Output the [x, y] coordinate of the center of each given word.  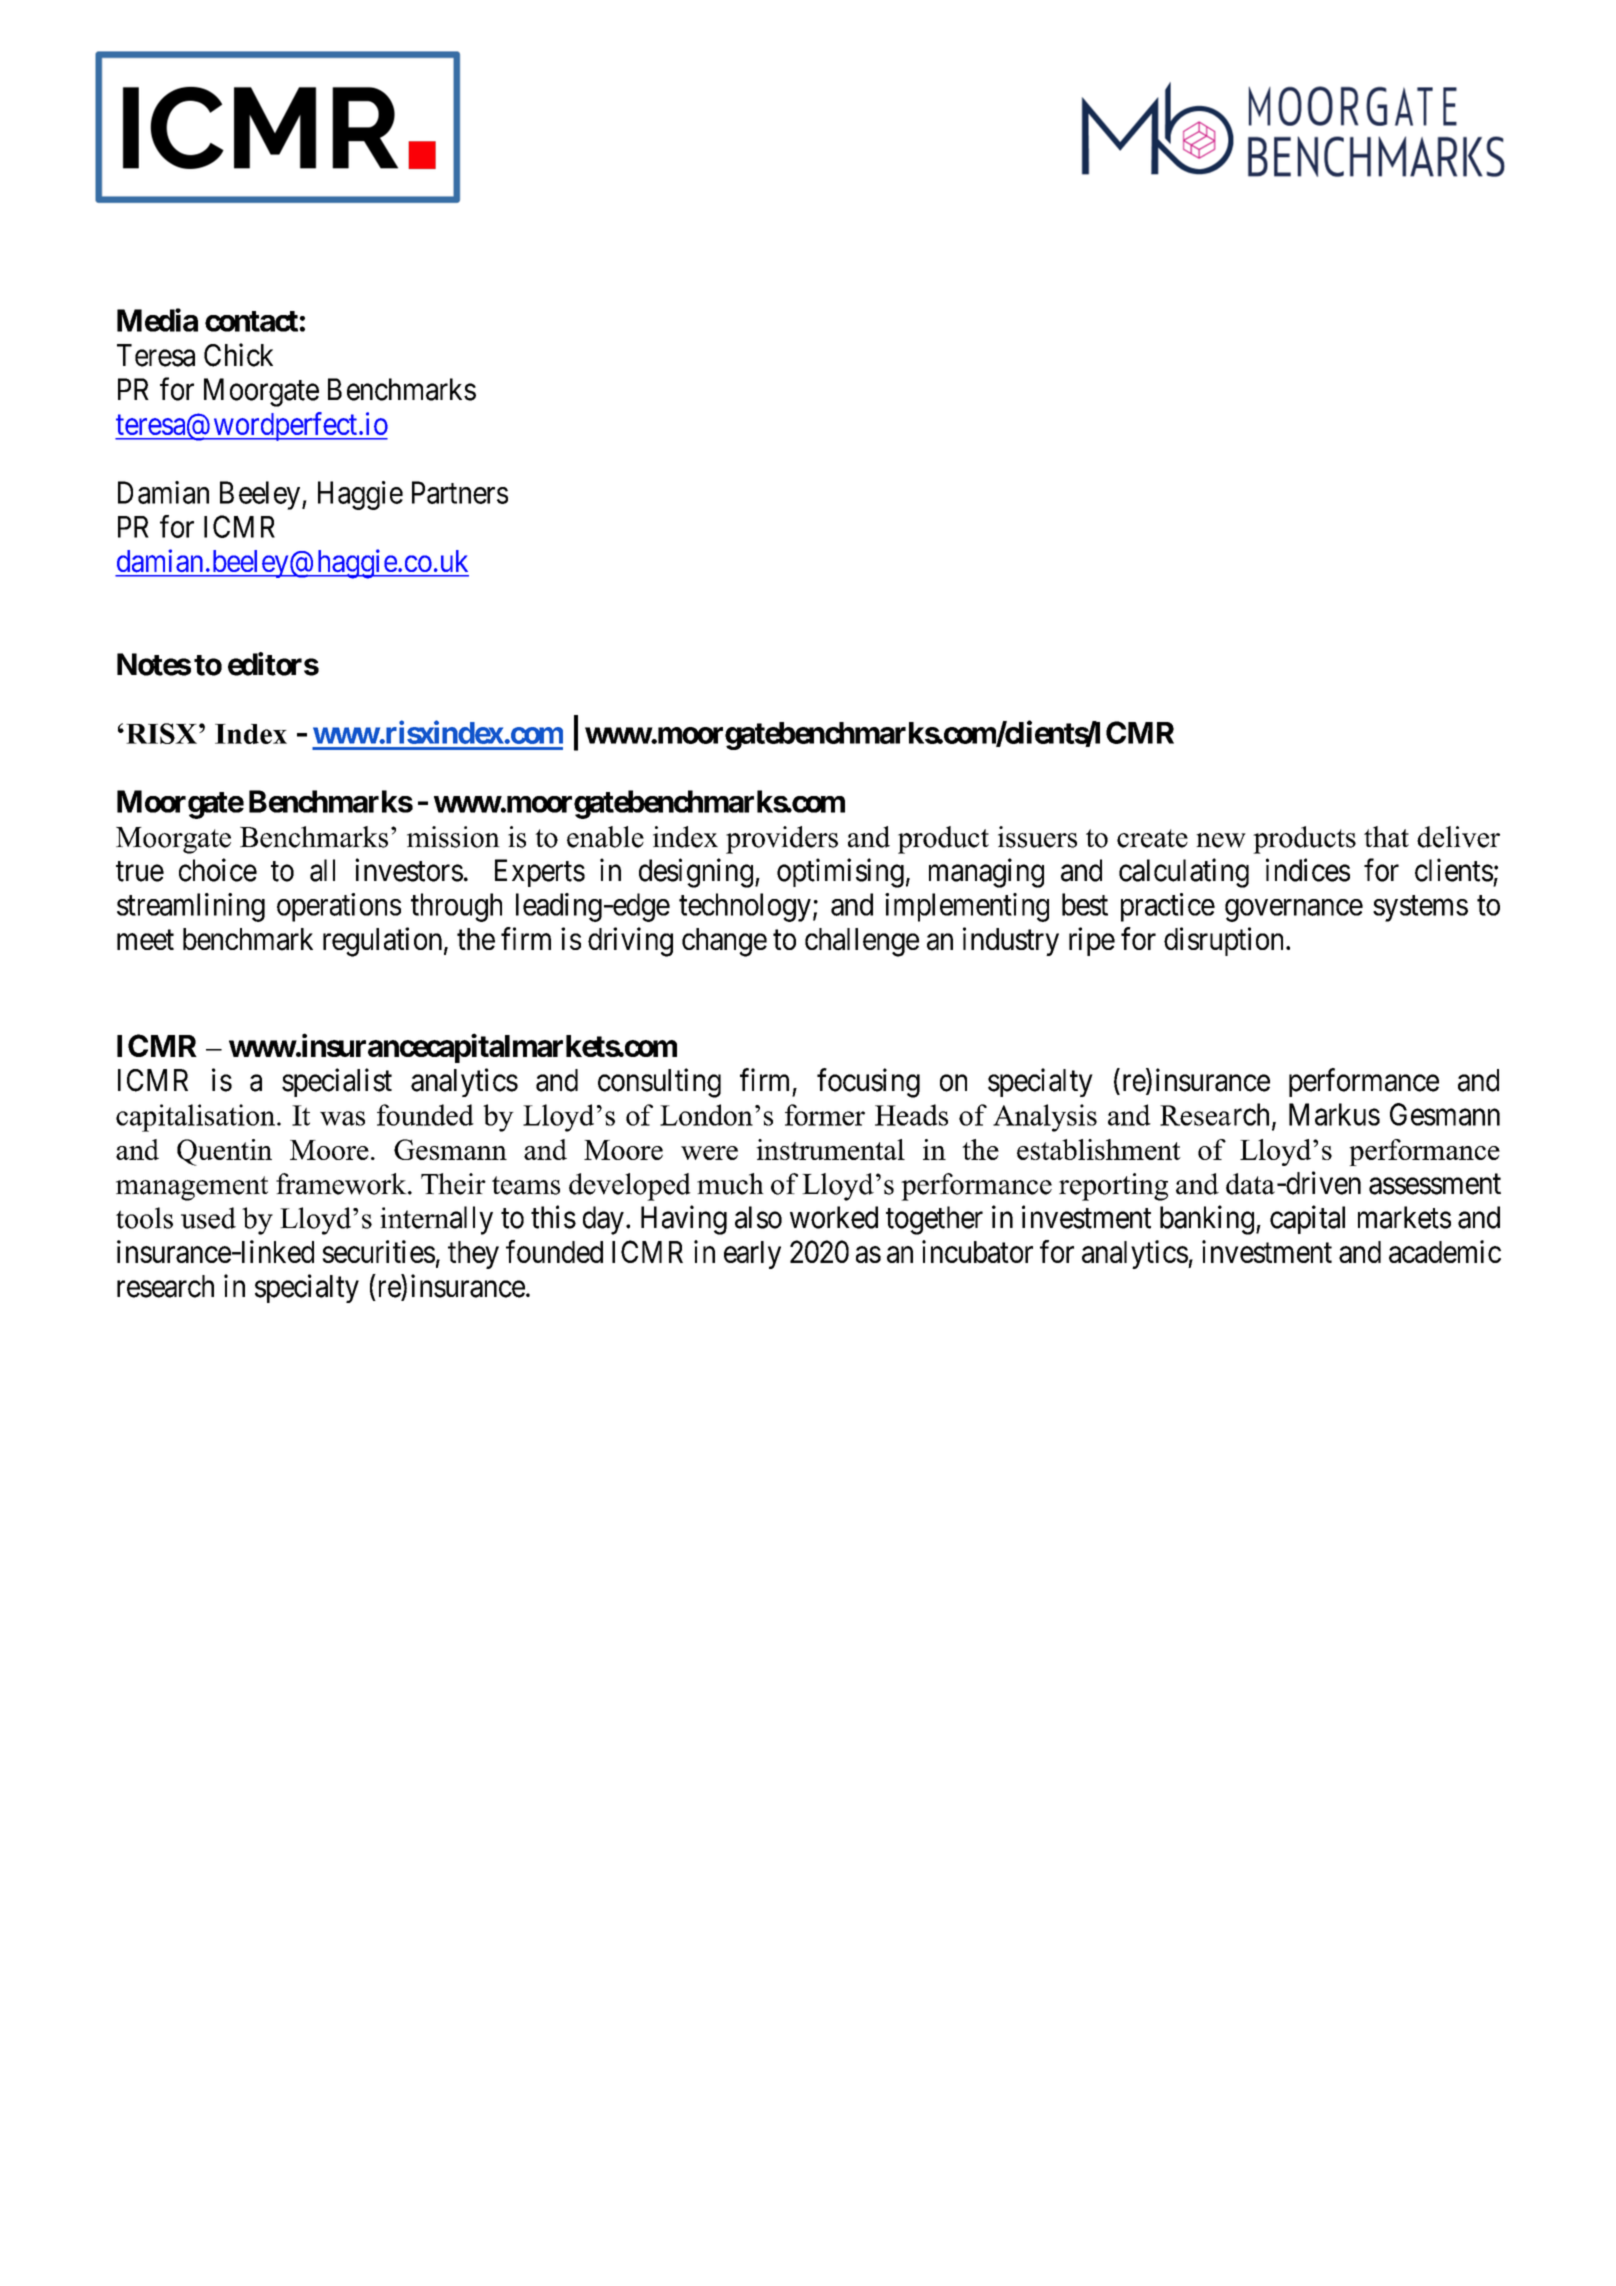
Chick [238, 355]
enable [605, 837]
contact [251, 321]
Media [157, 320]
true [140, 871]
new [1221, 840]
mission [453, 837]
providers [782, 840]
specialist [337, 1082]
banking [1207, 1220]
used [208, 1218]
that [1386, 837]
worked [834, 1217]
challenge [862, 942]
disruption [1225, 941]
